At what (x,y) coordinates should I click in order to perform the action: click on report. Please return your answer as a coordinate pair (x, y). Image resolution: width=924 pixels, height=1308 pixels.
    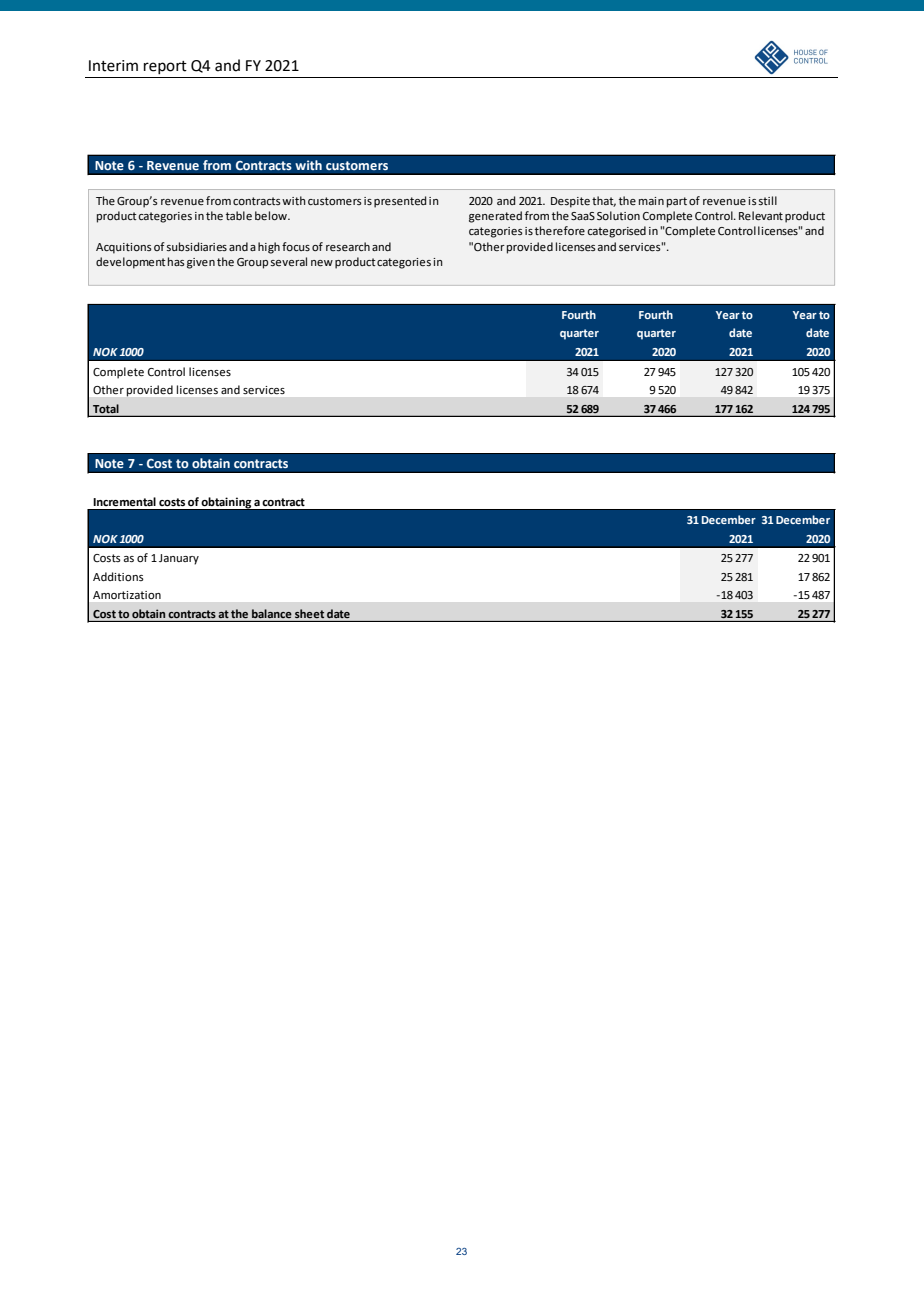
    Looking at the image, I should click on (165, 67).
